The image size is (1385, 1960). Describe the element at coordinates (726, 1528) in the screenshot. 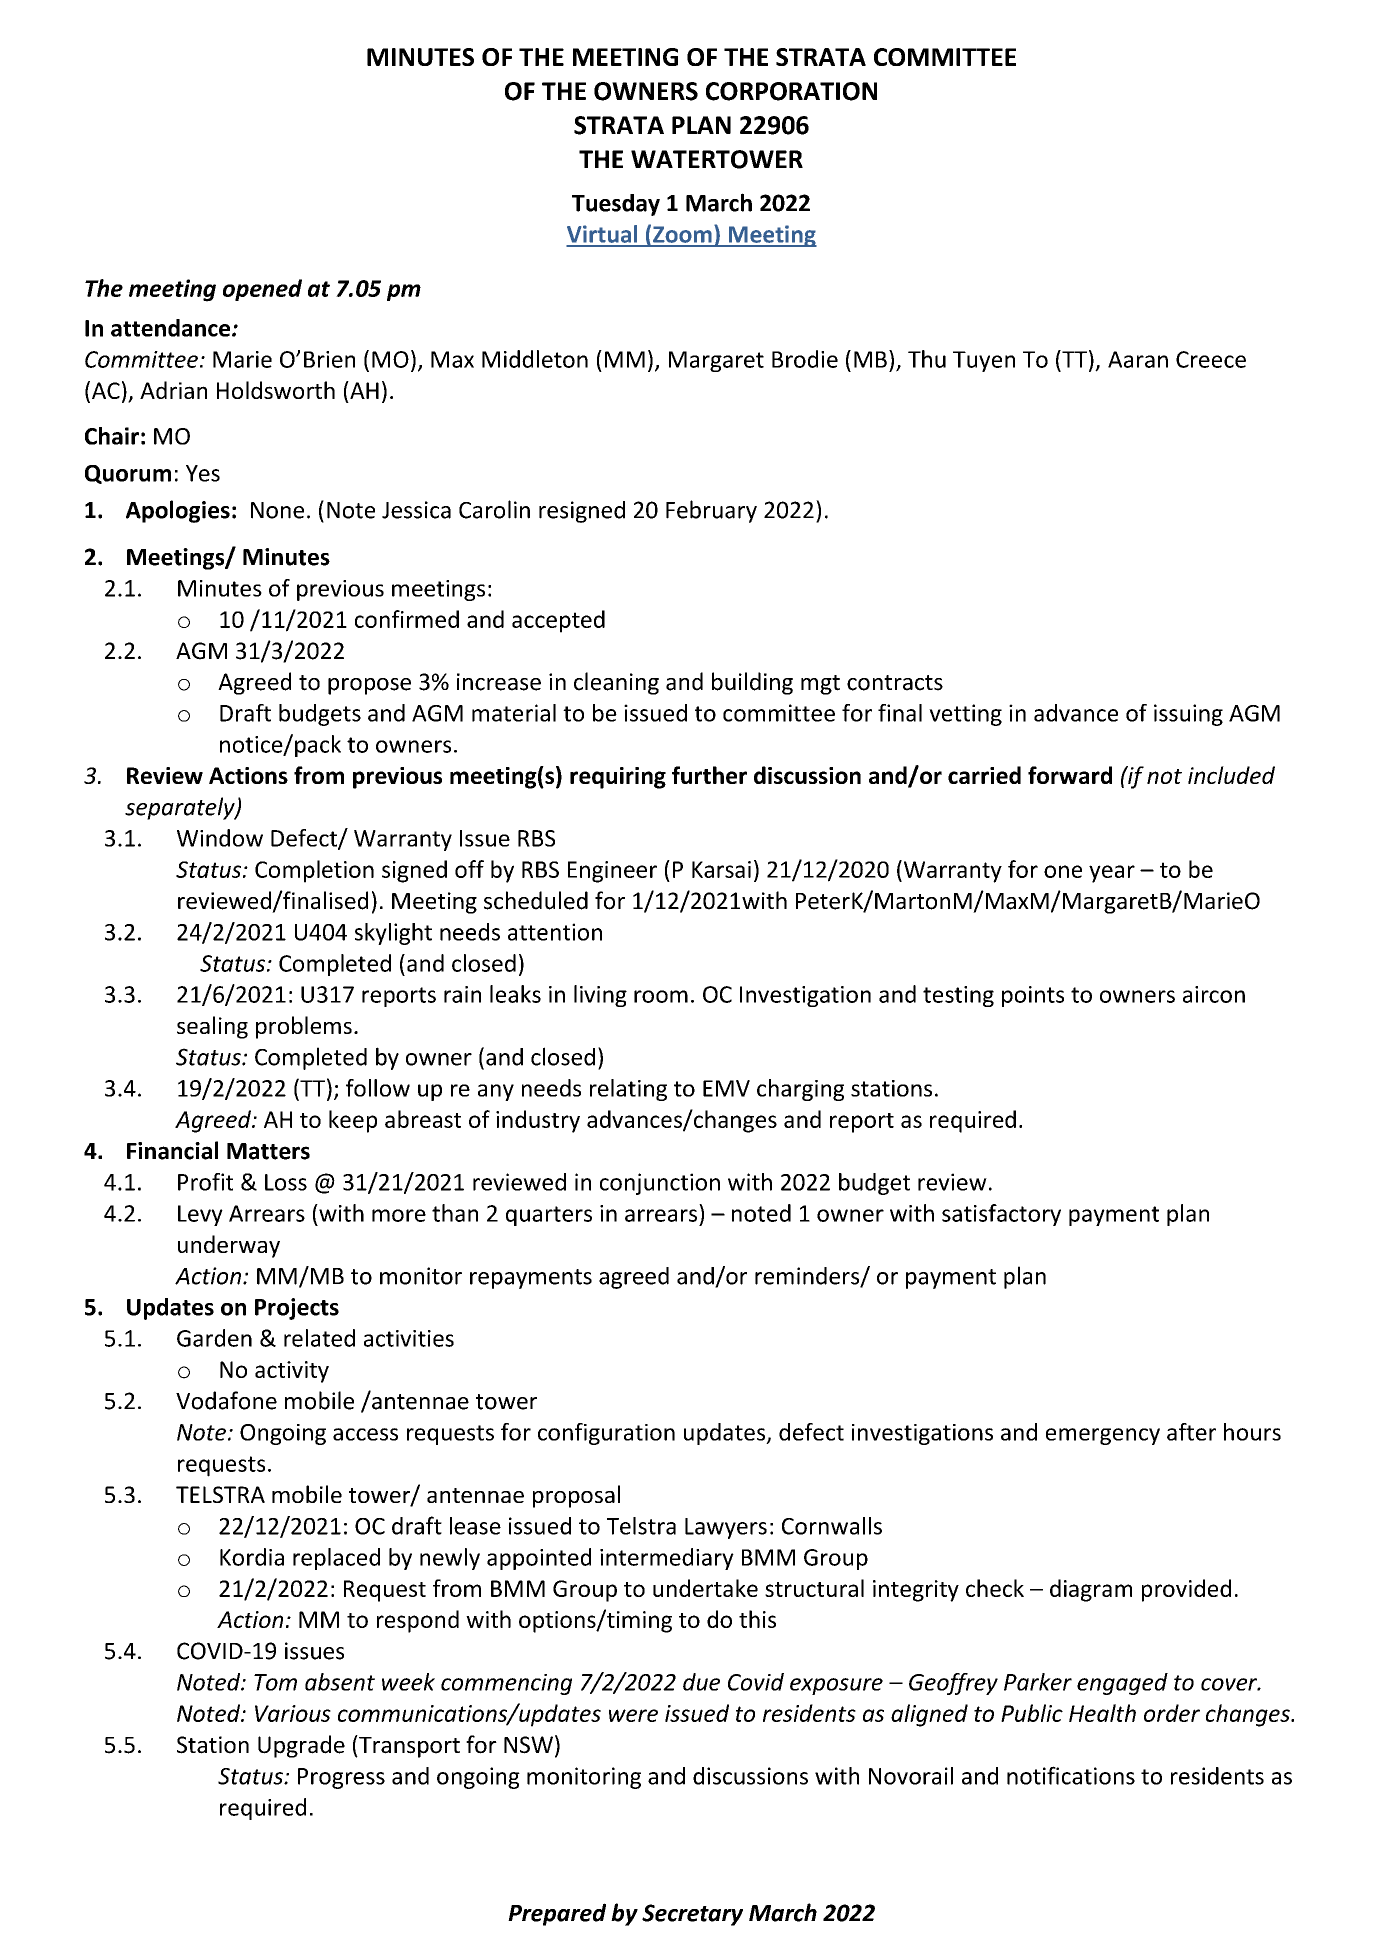

I see `Lawyers` at that location.
